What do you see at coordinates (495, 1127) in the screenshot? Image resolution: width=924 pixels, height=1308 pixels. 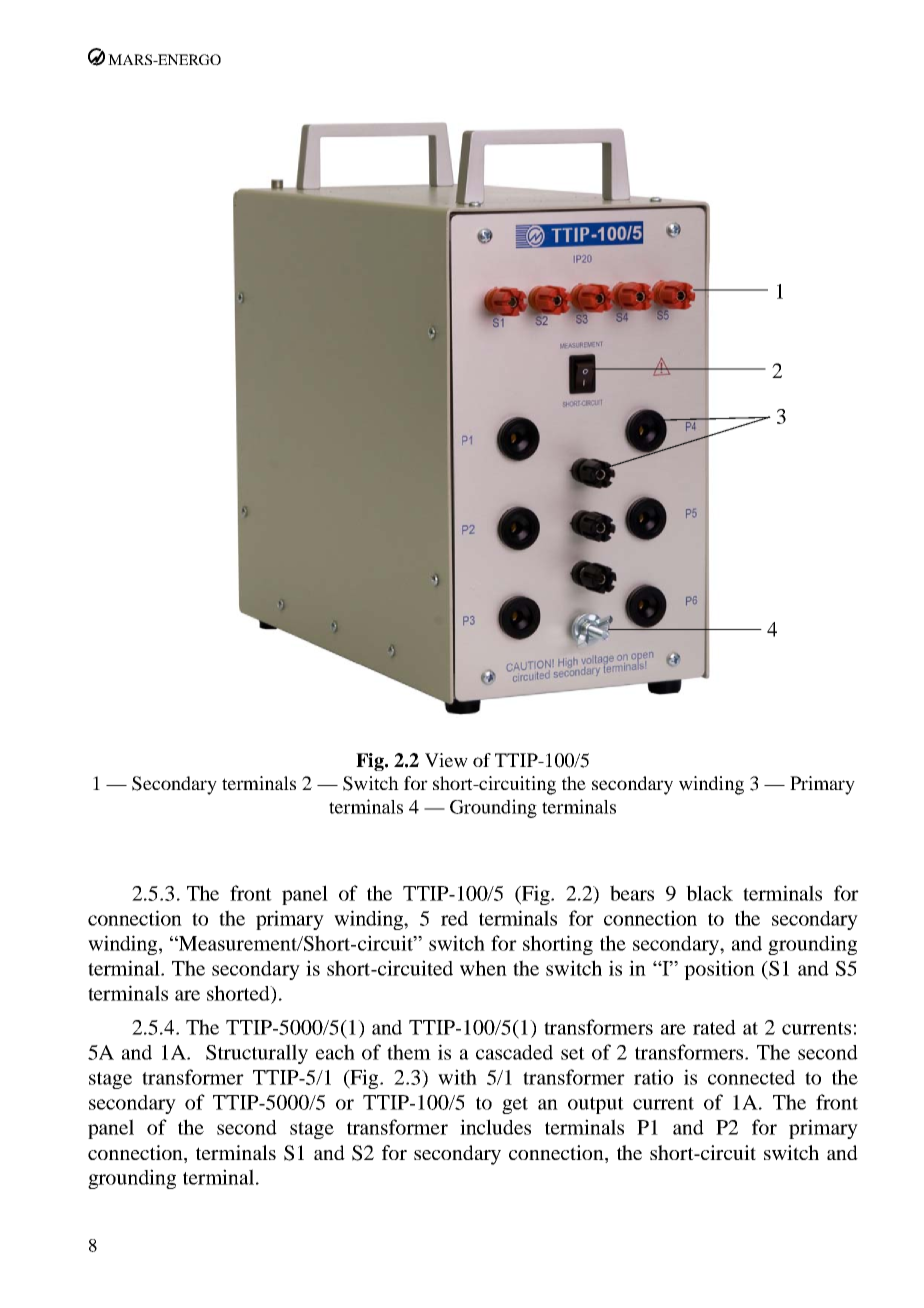 I see `includes` at bounding box center [495, 1127].
